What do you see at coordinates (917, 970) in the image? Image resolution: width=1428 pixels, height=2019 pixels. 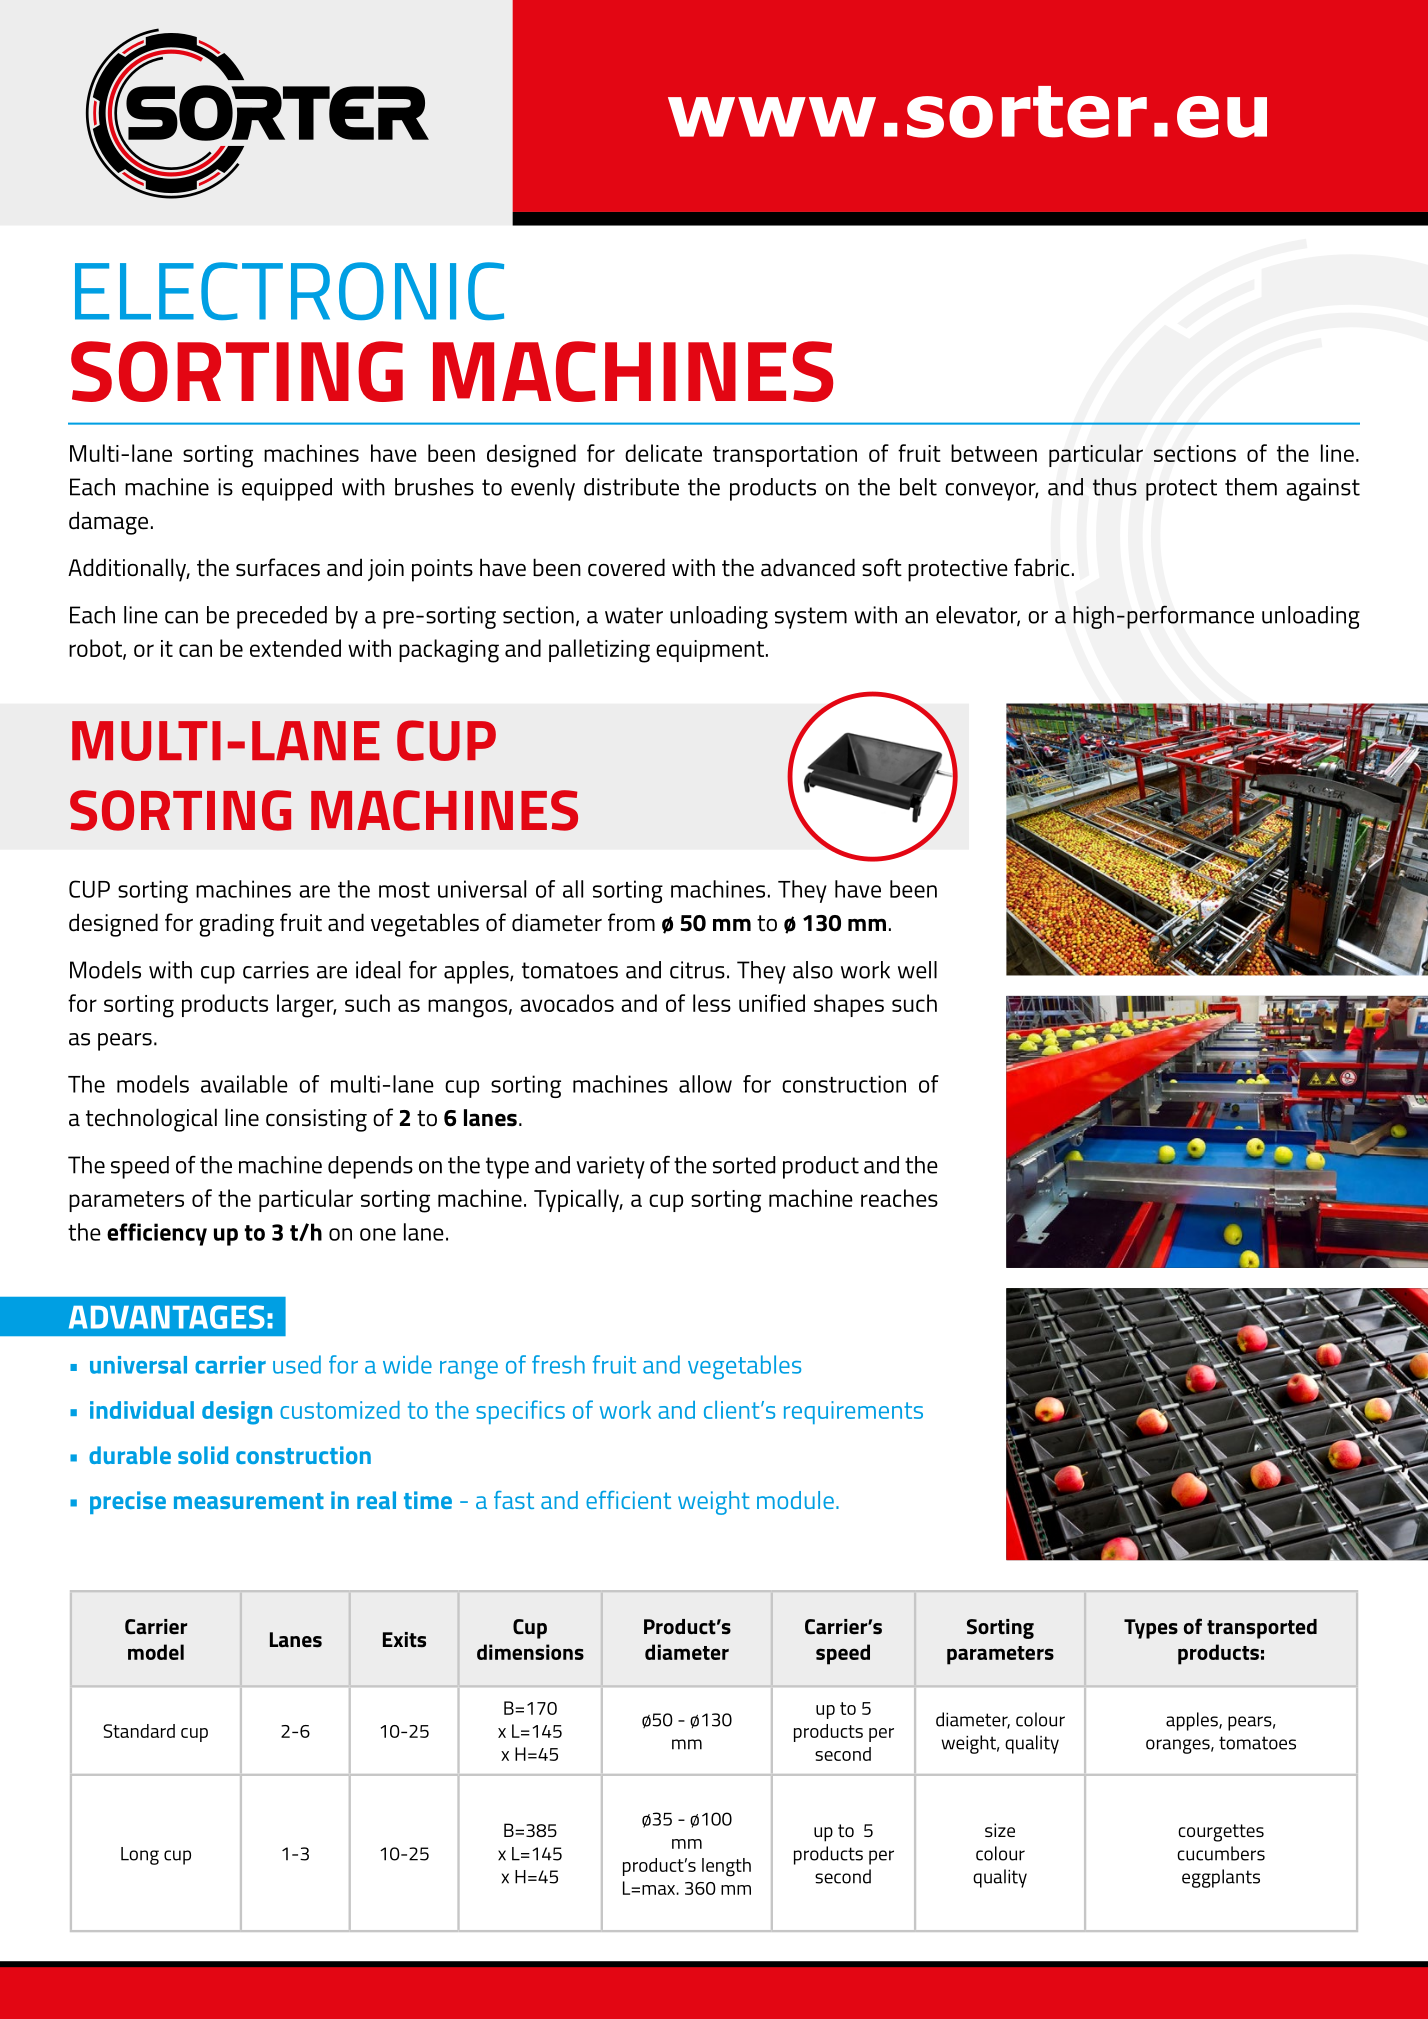 I see `well` at bounding box center [917, 970].
